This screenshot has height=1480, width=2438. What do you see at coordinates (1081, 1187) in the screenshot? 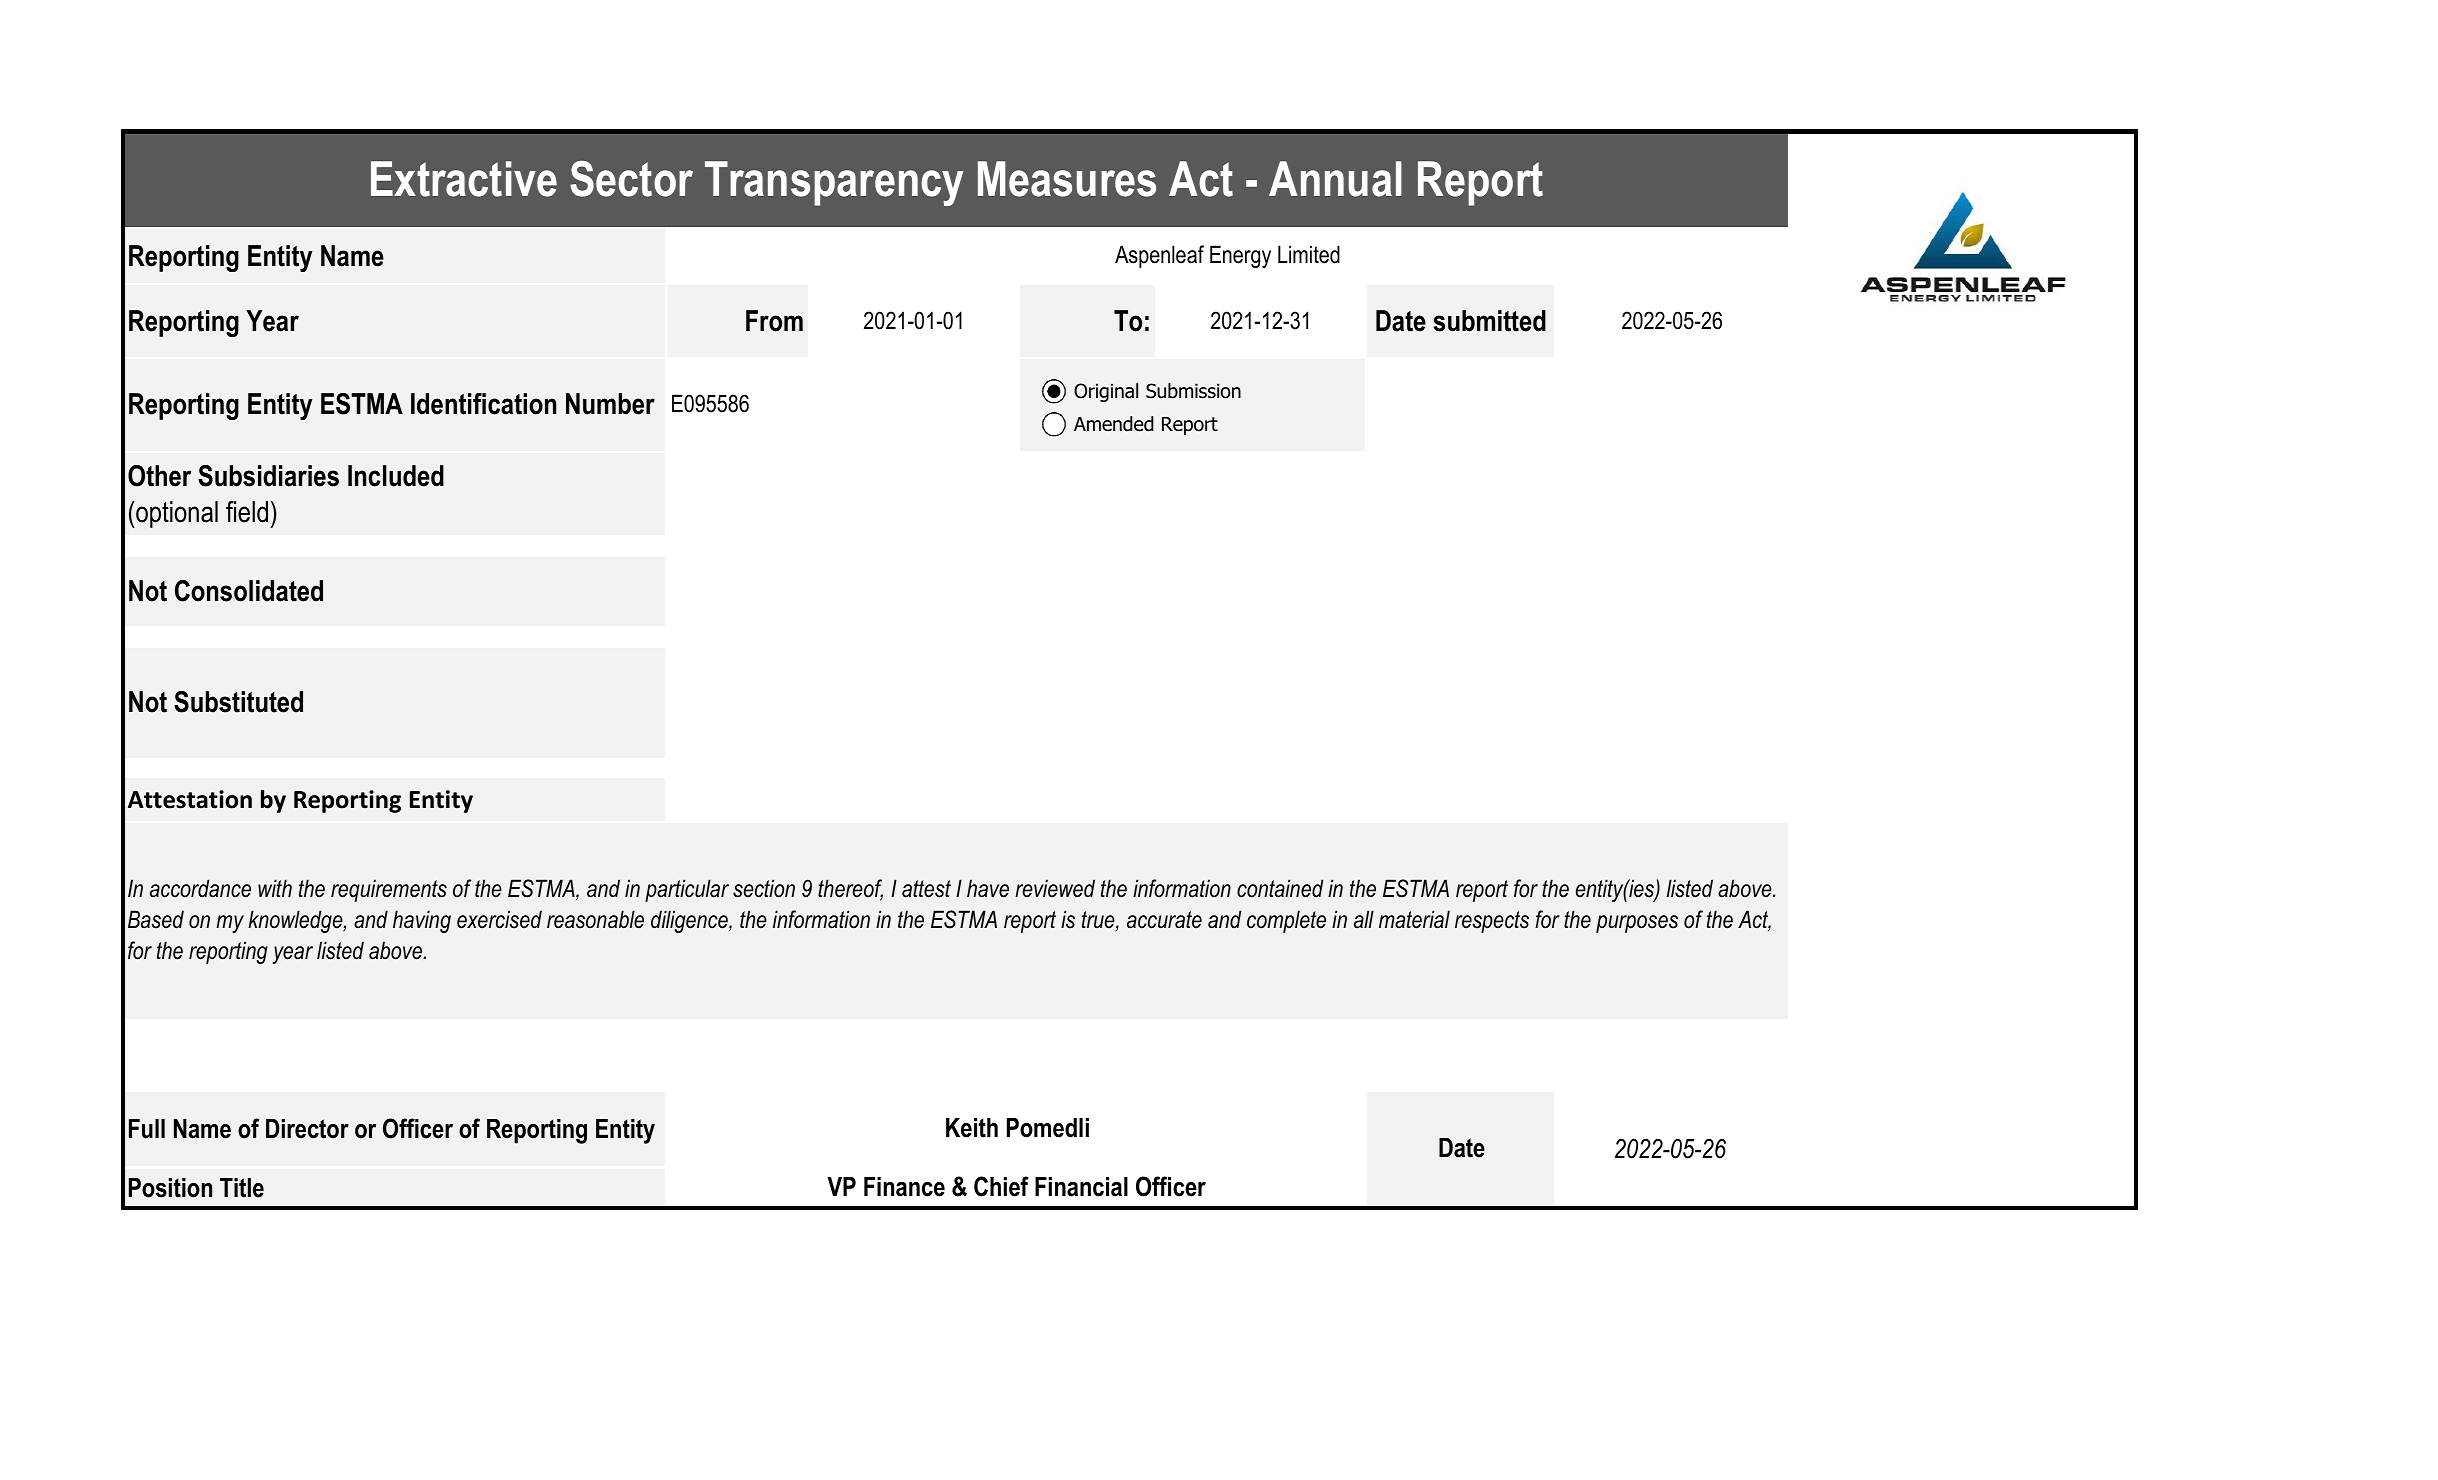
I see `Financial` at bounding box center [1081, 1187].
